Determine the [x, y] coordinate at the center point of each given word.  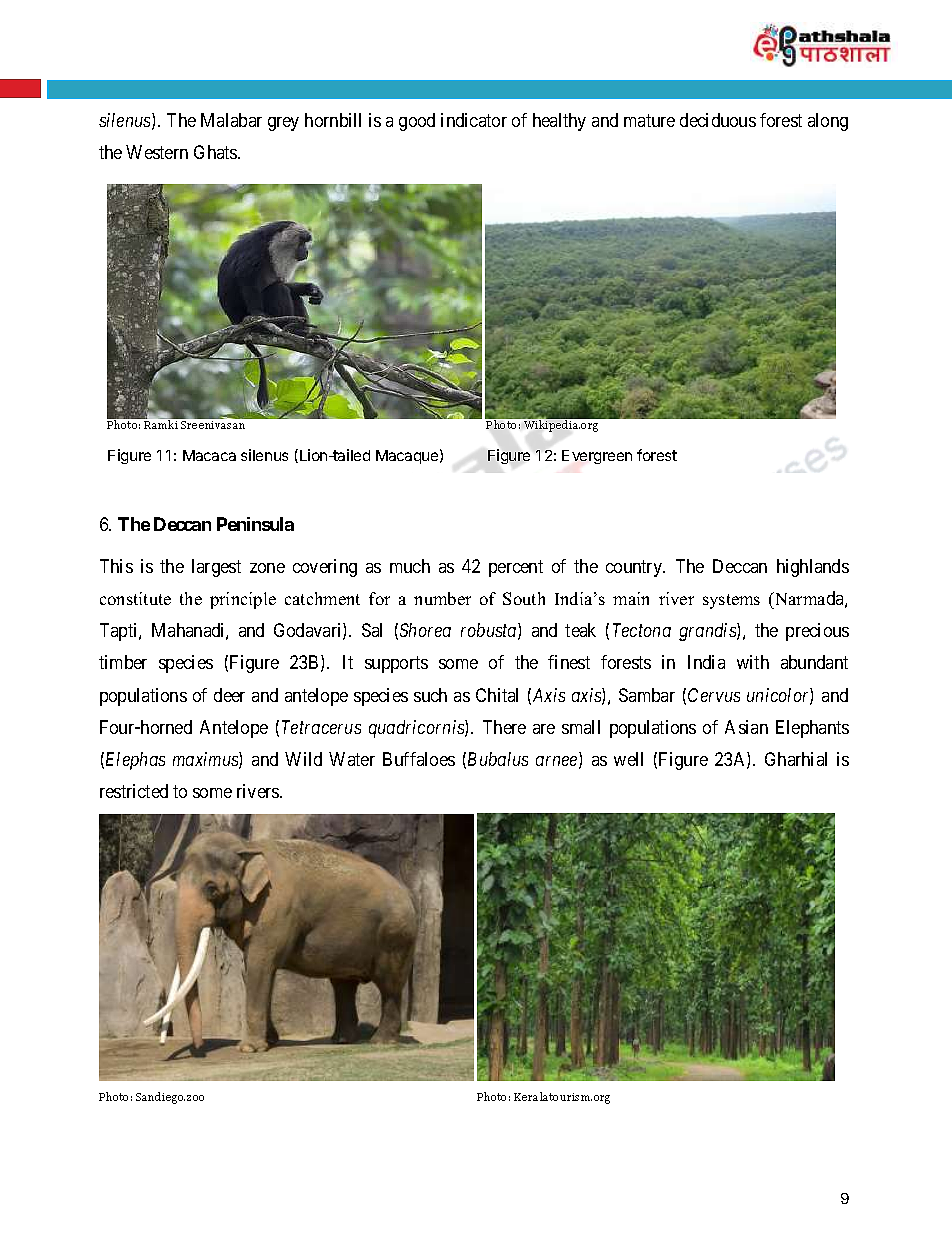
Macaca [209, 455]
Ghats [216, 152]
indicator [474, 120]
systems [731, 601]
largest [216, 568]
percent [516, 568]
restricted [134, 791]
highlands [813, 568]
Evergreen [597, 457]
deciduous [718, 120]
